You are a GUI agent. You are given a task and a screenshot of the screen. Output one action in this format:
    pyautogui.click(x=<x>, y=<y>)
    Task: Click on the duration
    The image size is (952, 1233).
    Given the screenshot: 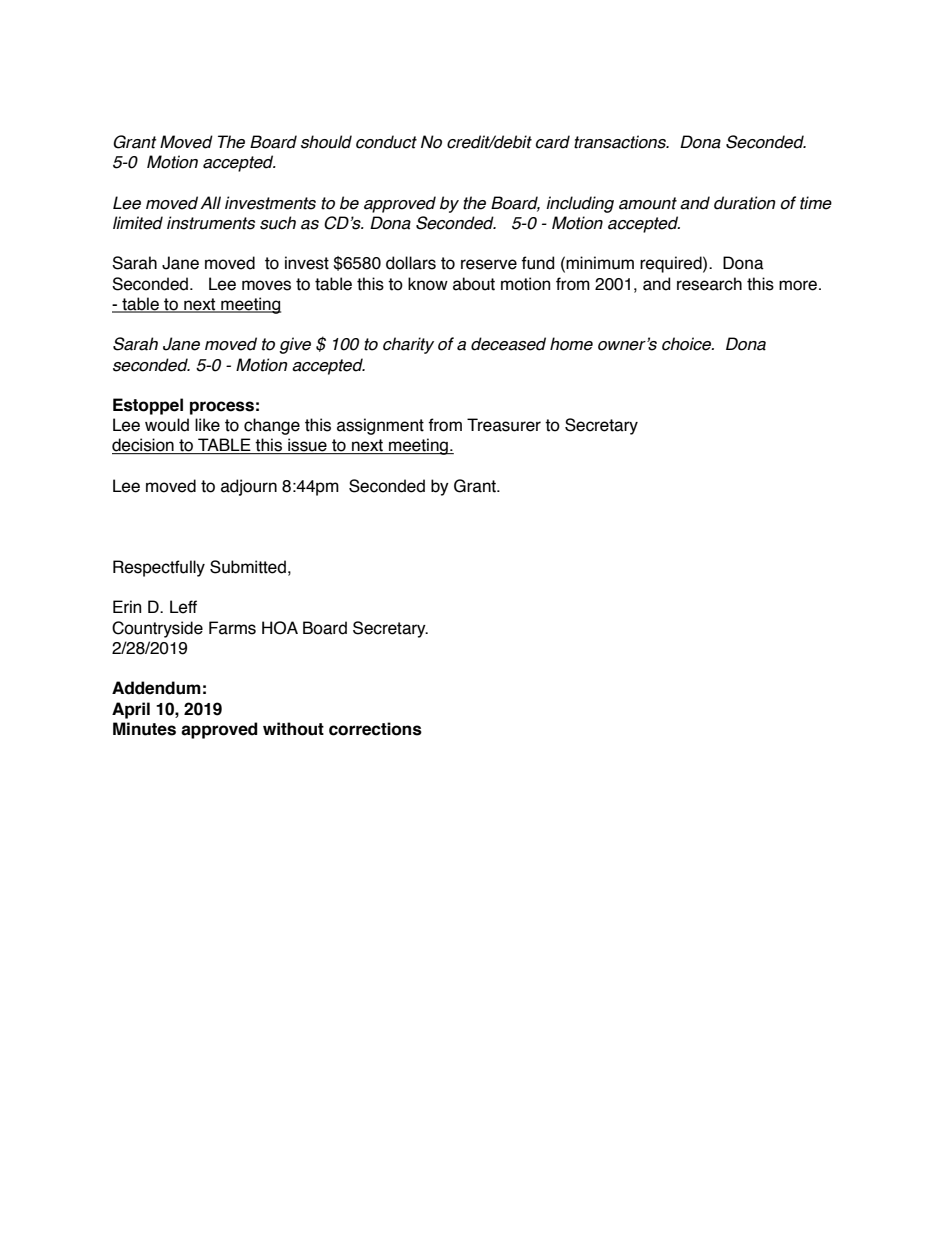 What is the action you would take?
    pyautogui.click(x=745, y=203)
